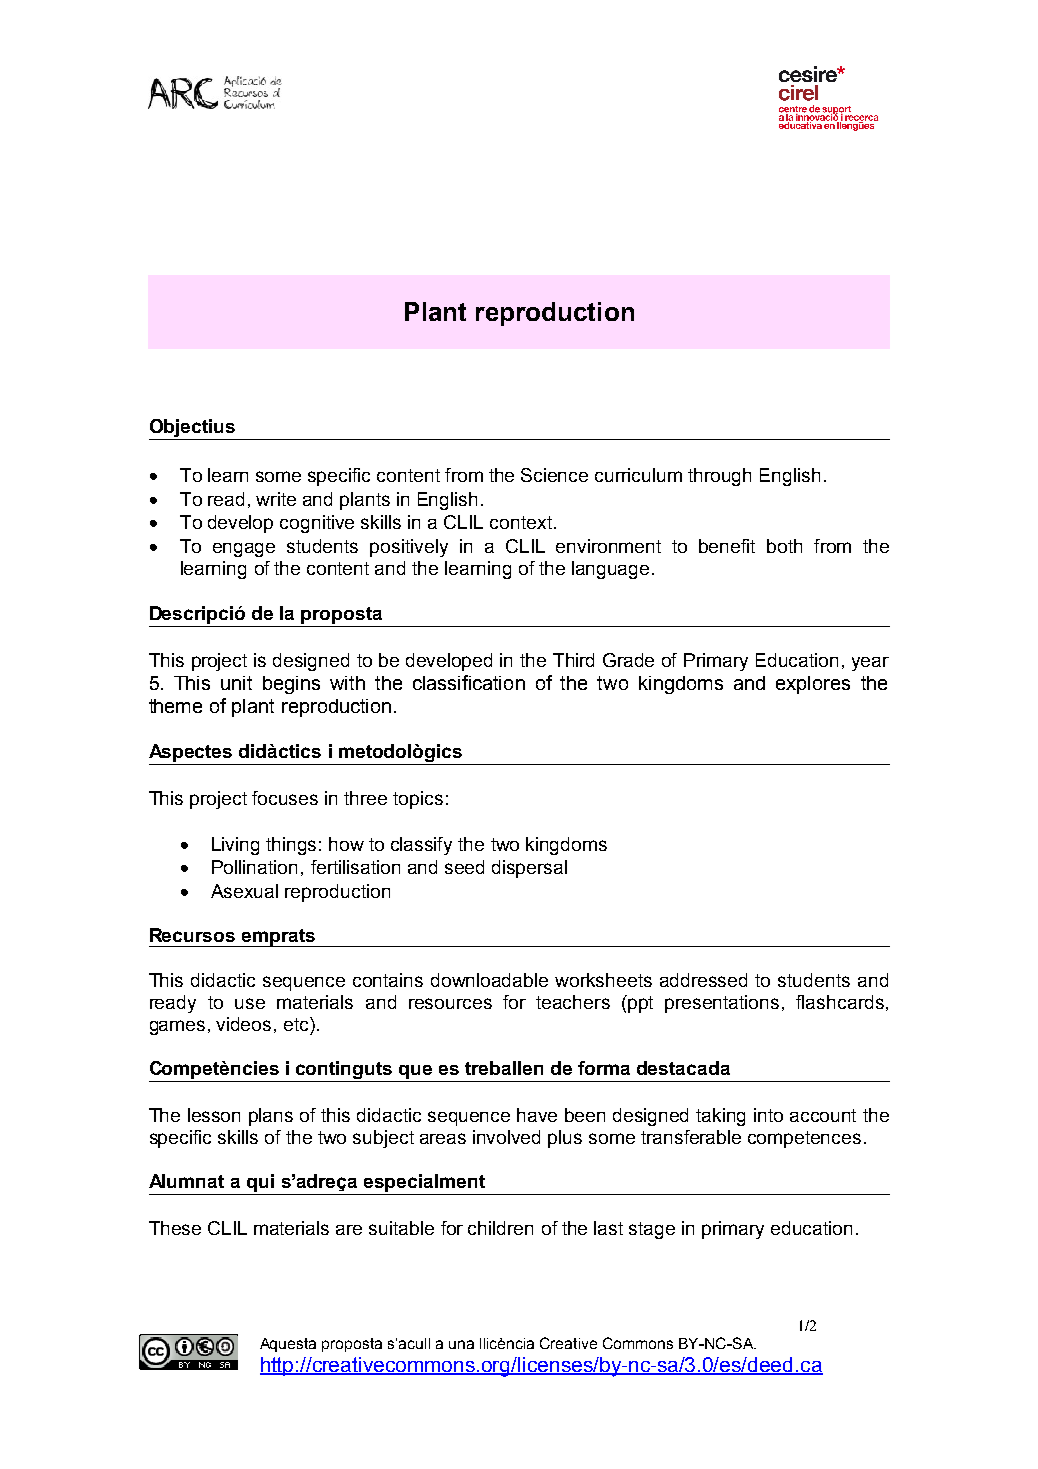 The width and height of the document is (1038, 1469). I want to click on both, so click(784, 546).
